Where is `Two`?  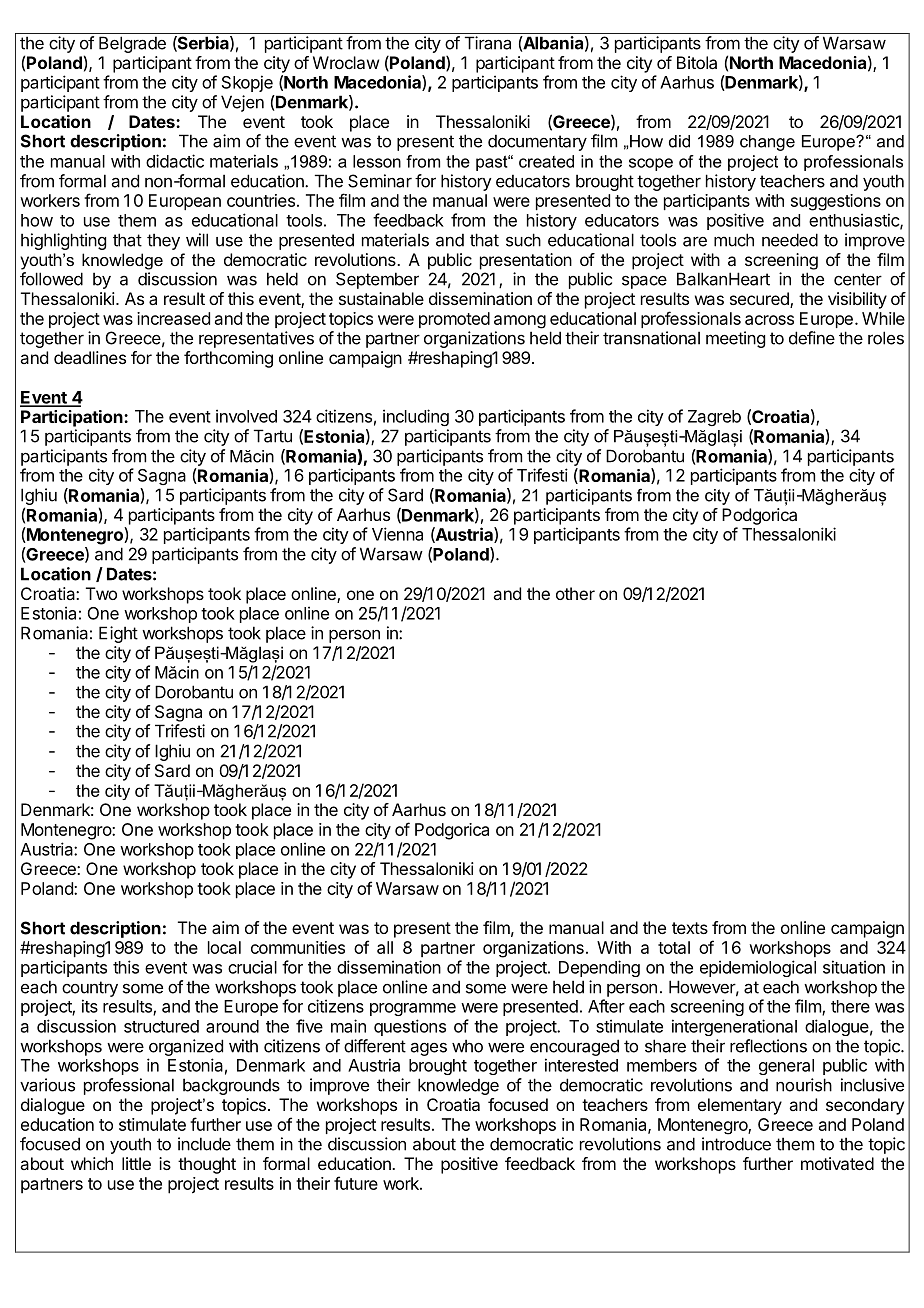 Two is located at coordinates (101, 593).
